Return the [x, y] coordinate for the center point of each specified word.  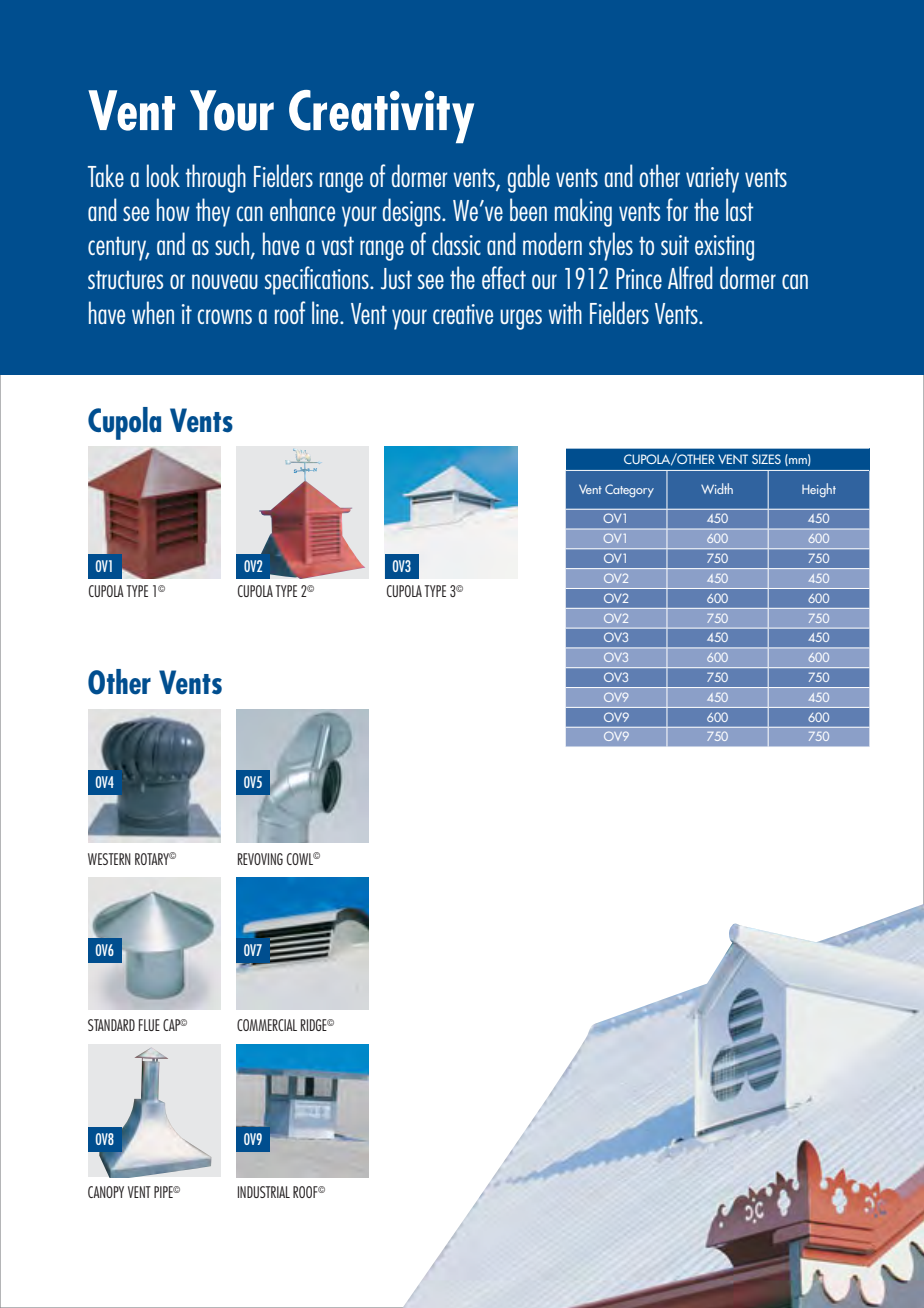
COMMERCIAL [267, 1025]
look [163, 175]
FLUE [149, 1025]
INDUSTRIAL [264, 1192]
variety [712, 180]
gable [529, 178]
